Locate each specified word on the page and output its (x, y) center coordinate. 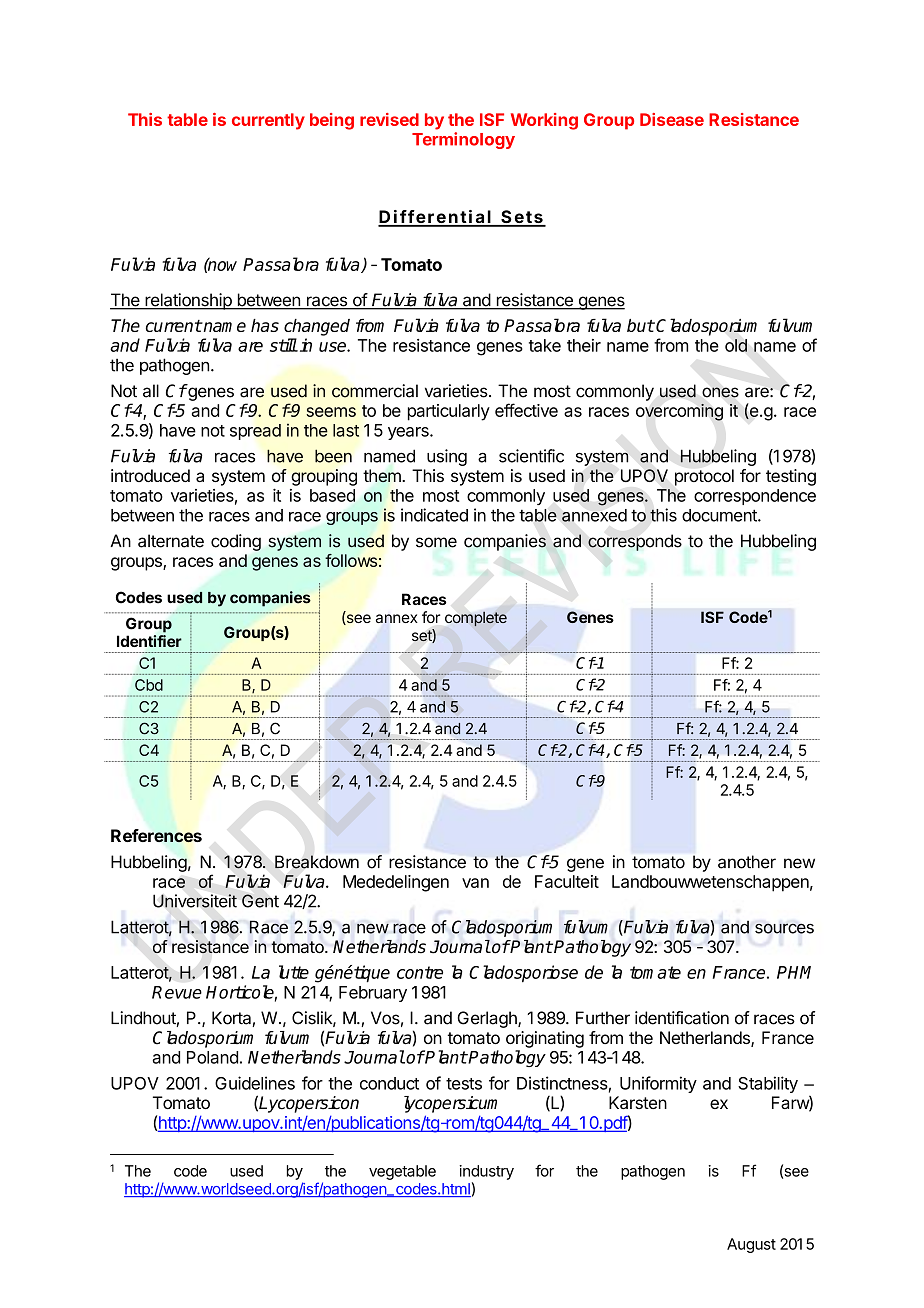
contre (420, 972)
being (332, 121)
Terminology (463, 140)
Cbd (149, 685)
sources (784, 928)
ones (720, 392)
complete (476, 619)
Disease (672, 119)
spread (255, 432)
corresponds (635, 542)
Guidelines (255, 1083)
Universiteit (195, 901)
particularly (449, 412)
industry (486, 1172)
